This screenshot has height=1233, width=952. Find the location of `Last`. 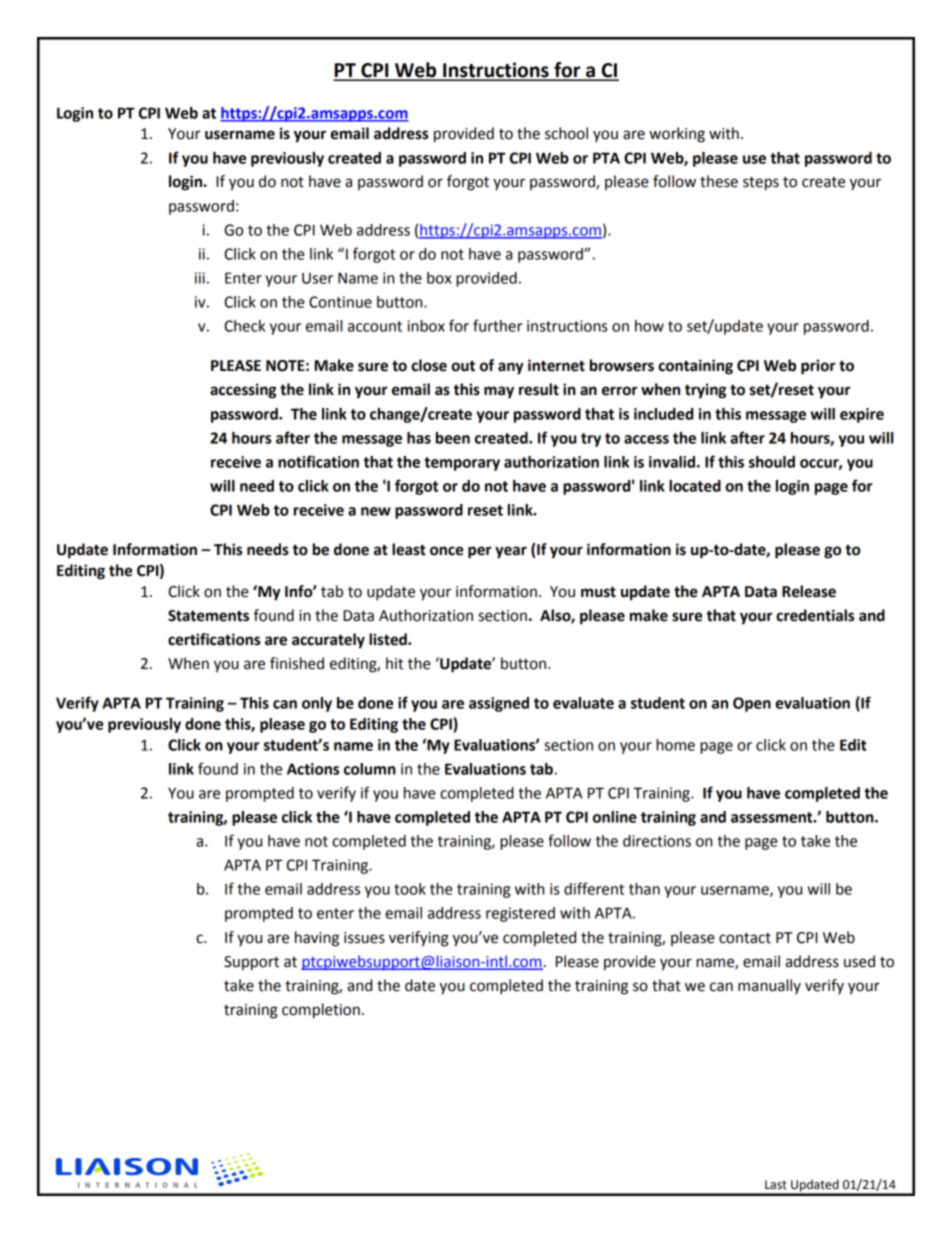

Last is located at coordinates (776, 1185).
